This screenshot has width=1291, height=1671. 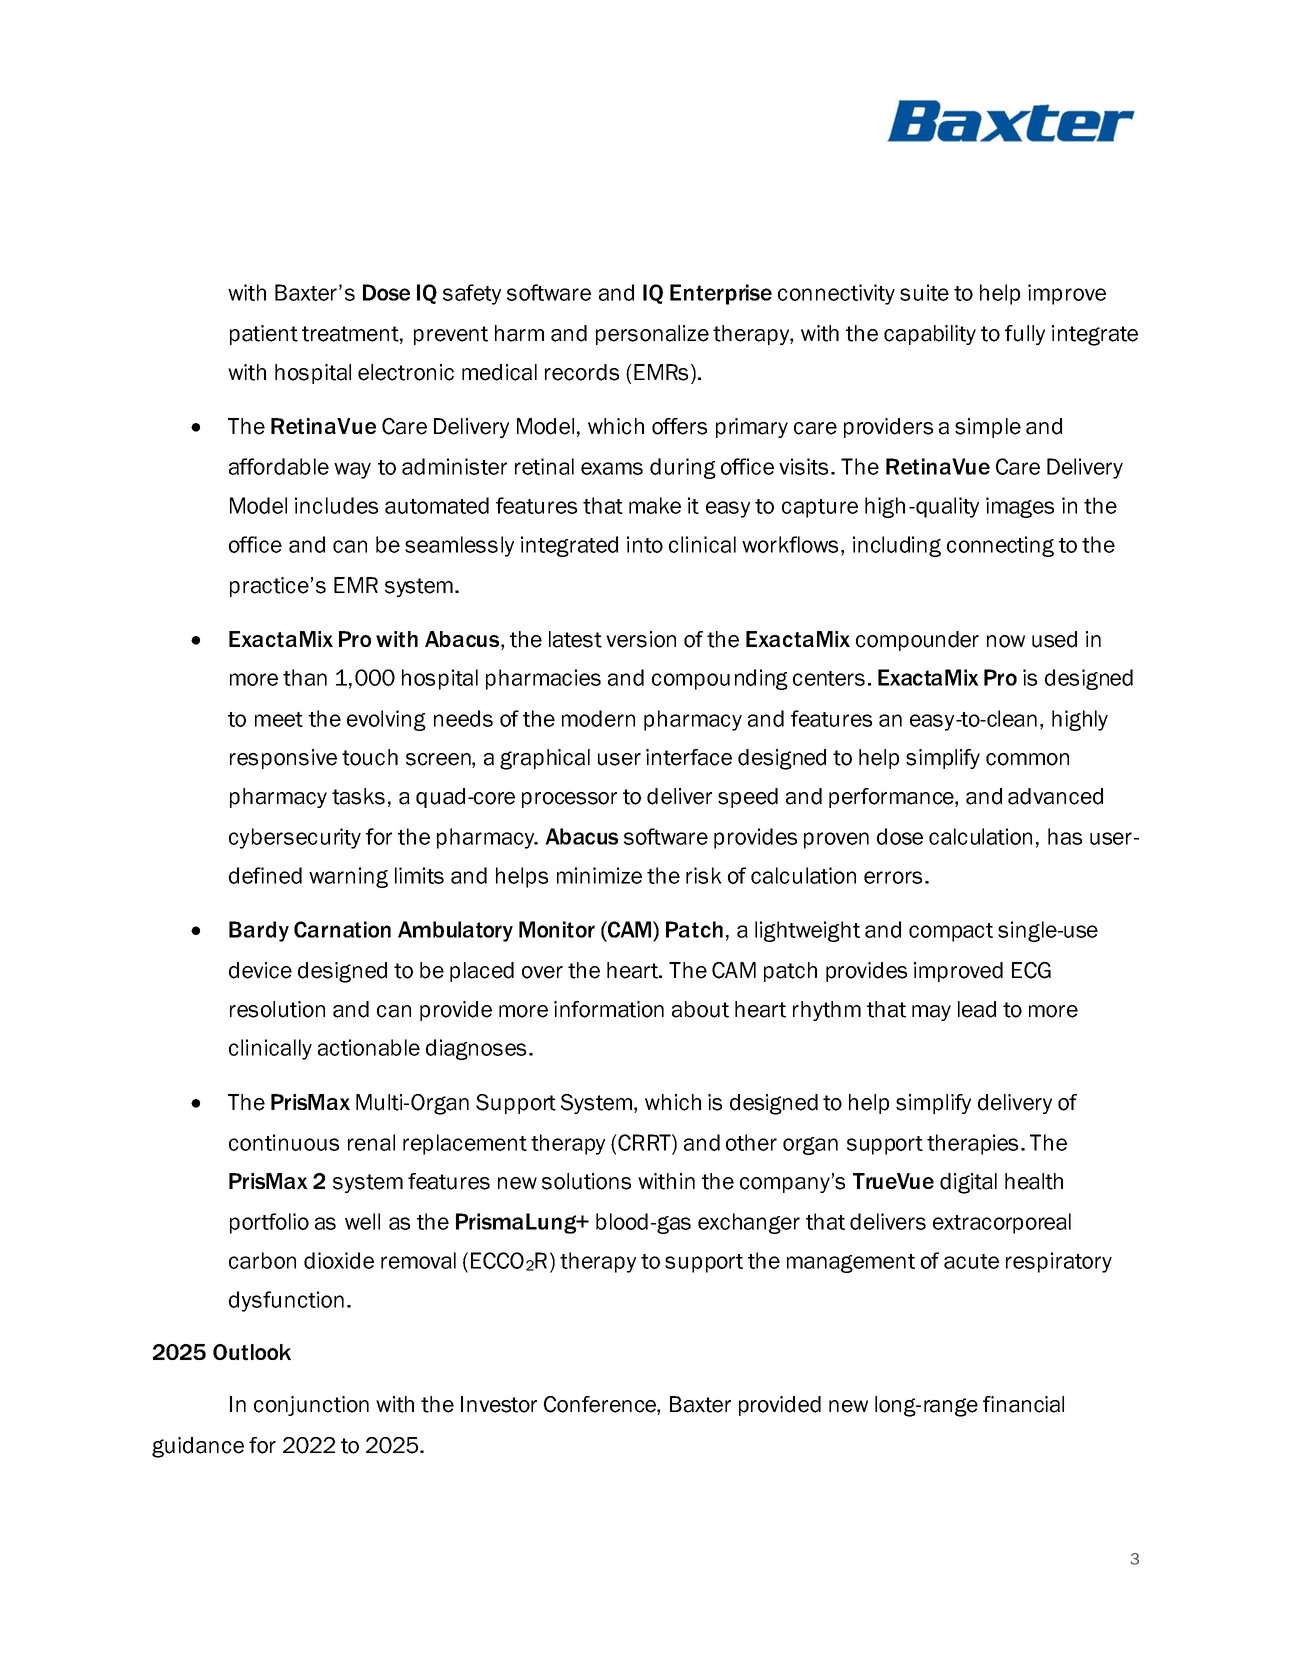 I want to click on conjunction, so click(x=311, y=1406).
